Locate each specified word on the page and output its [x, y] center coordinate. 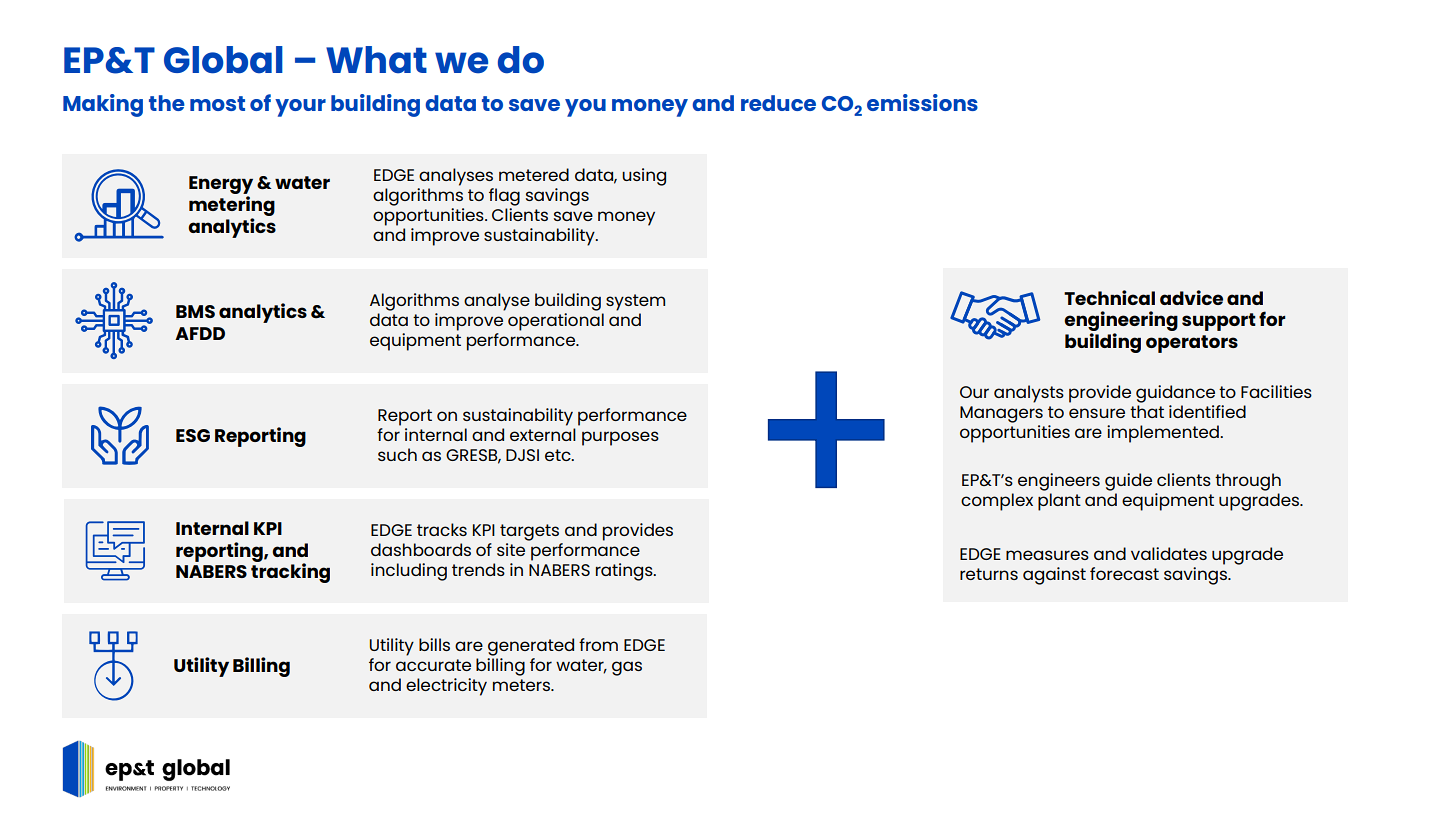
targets [529, 532]
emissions [922, 102]
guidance [1175, 394]
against [1054, 576]
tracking [290, 572]
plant [1059, 502]
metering [232, 207]
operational [556, 322]
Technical [1109, 297]
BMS [195, 311]
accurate [433, 665]
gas [627, 668]
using [644, 177]
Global [223, 60]
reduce [778, 103]
